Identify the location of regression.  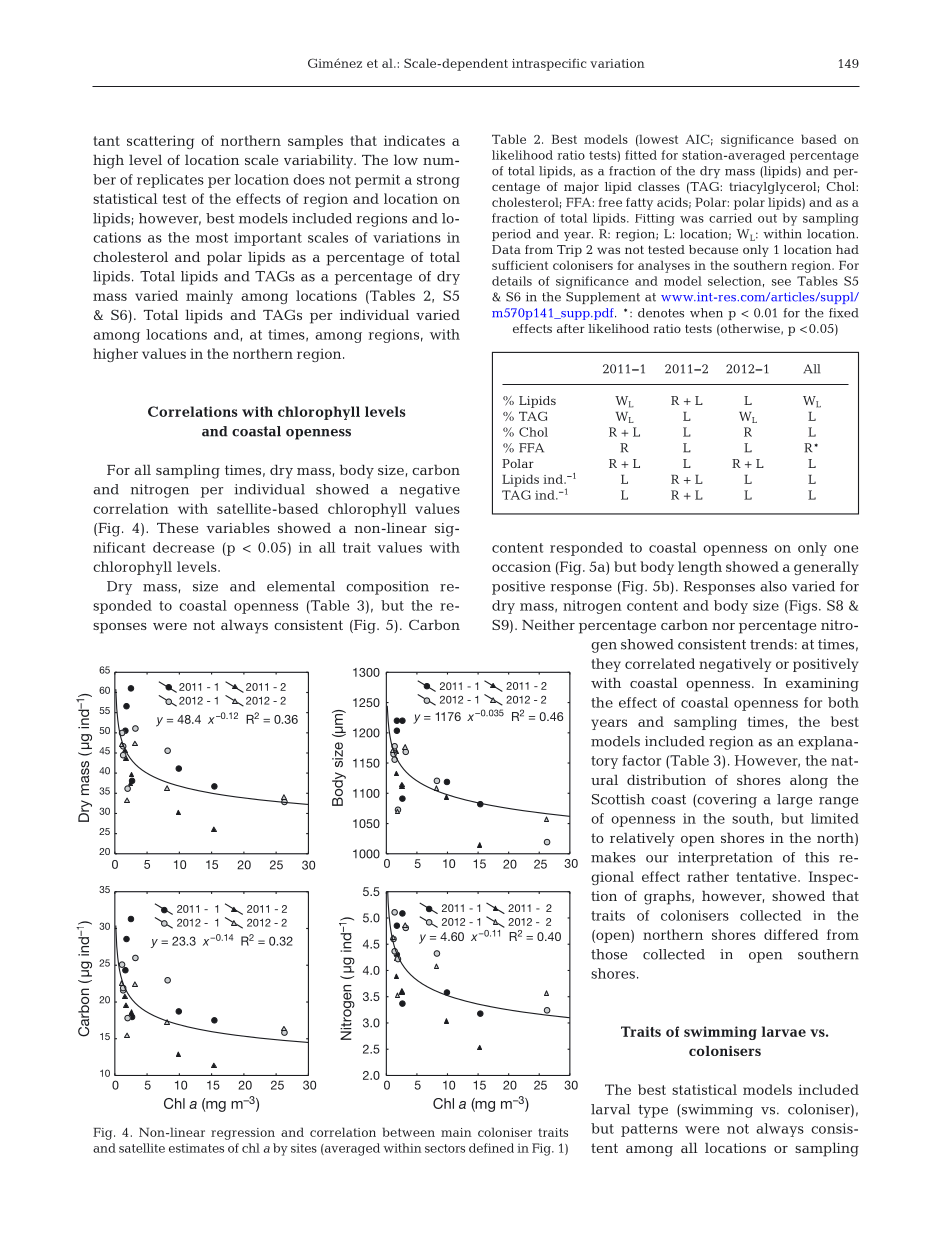
(243, 1134).
